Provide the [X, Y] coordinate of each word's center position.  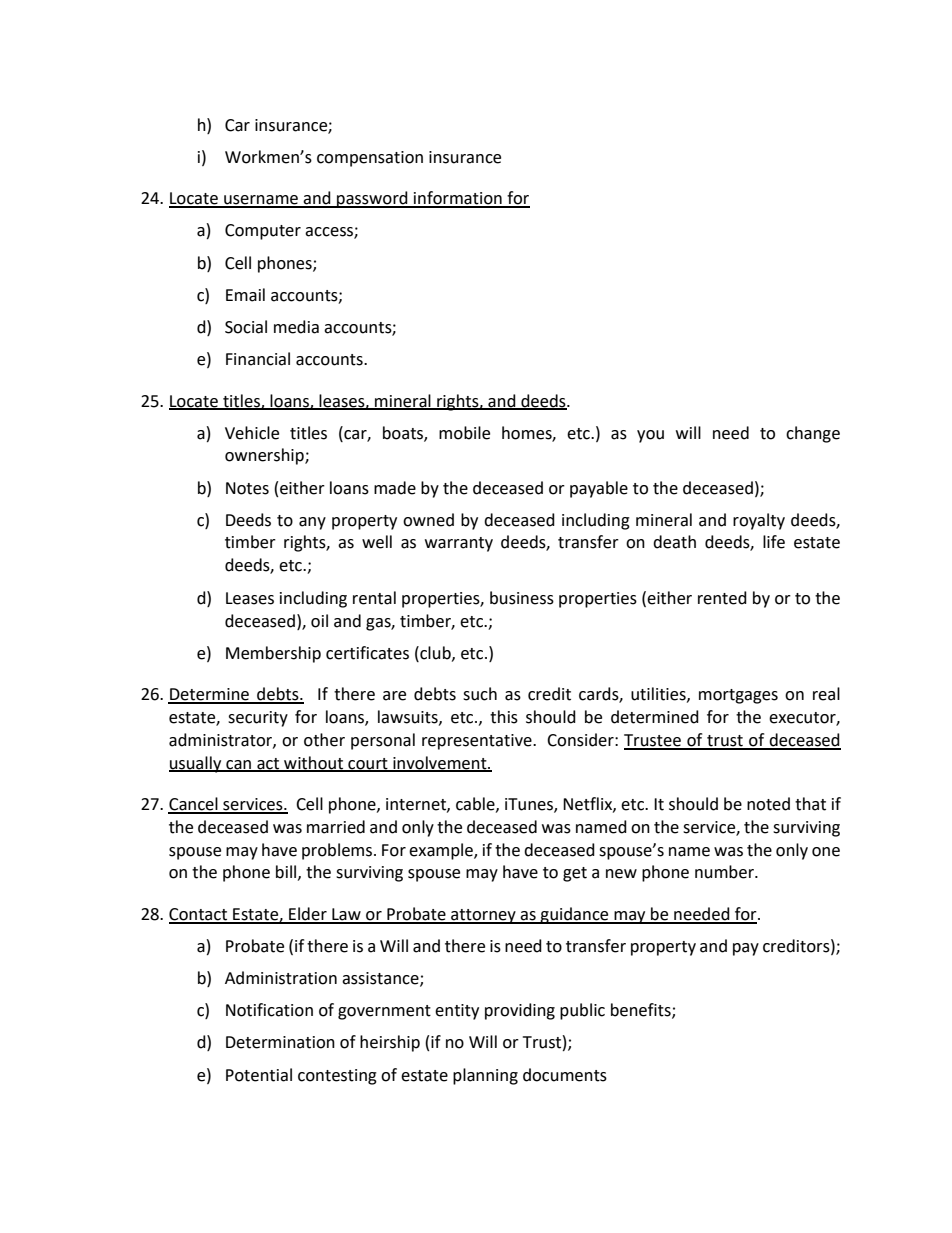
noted [768, 804]
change [813, 434]
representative [478, 742]
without [313, 763]
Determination [280, 1042]
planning [485, 1076]
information [458, 199]
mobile [464, 433]
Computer [263, 232]
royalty [759, 521]
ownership [265, 456]
